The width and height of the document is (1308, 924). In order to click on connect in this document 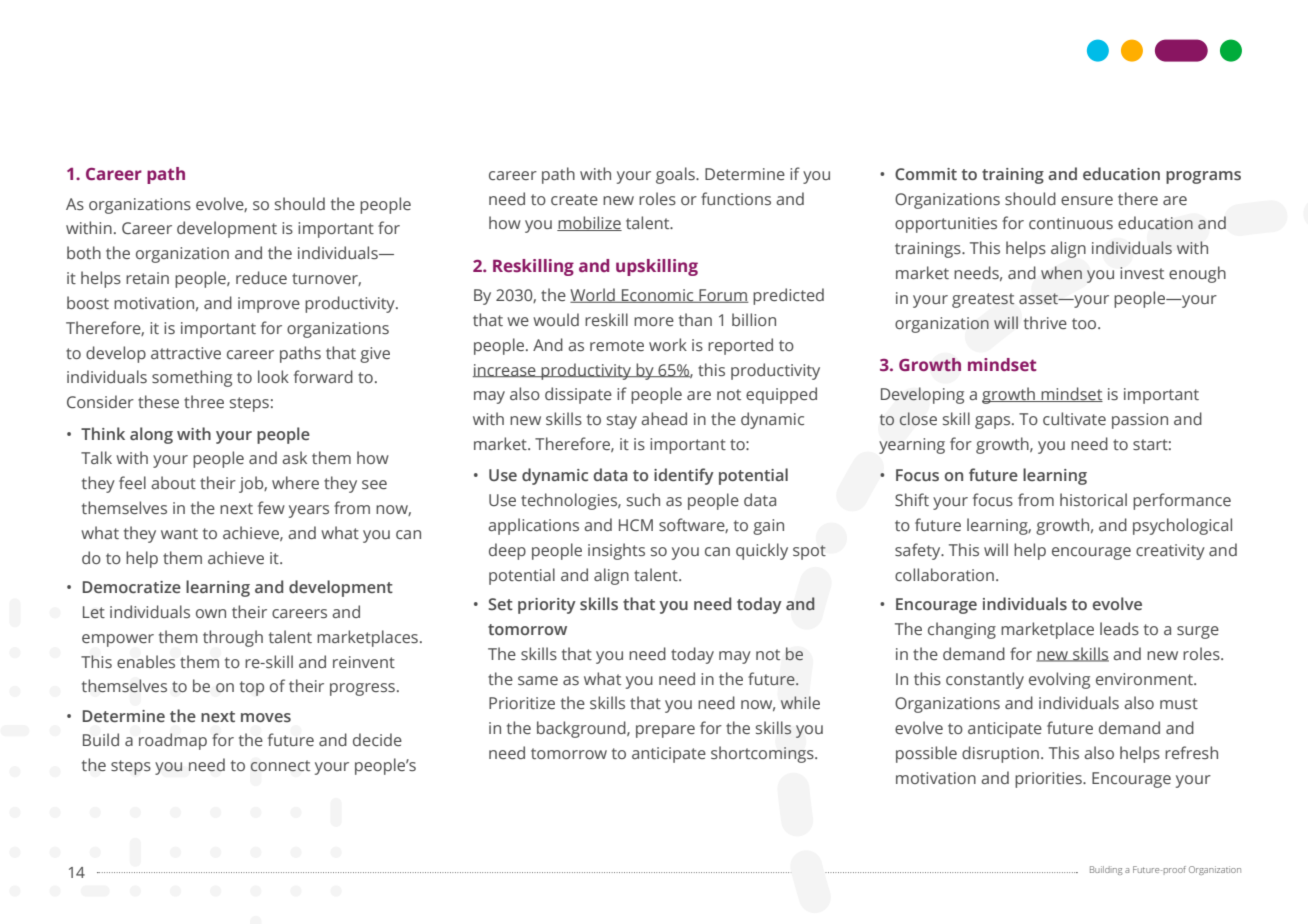, I will do `click(280, 766)`.
